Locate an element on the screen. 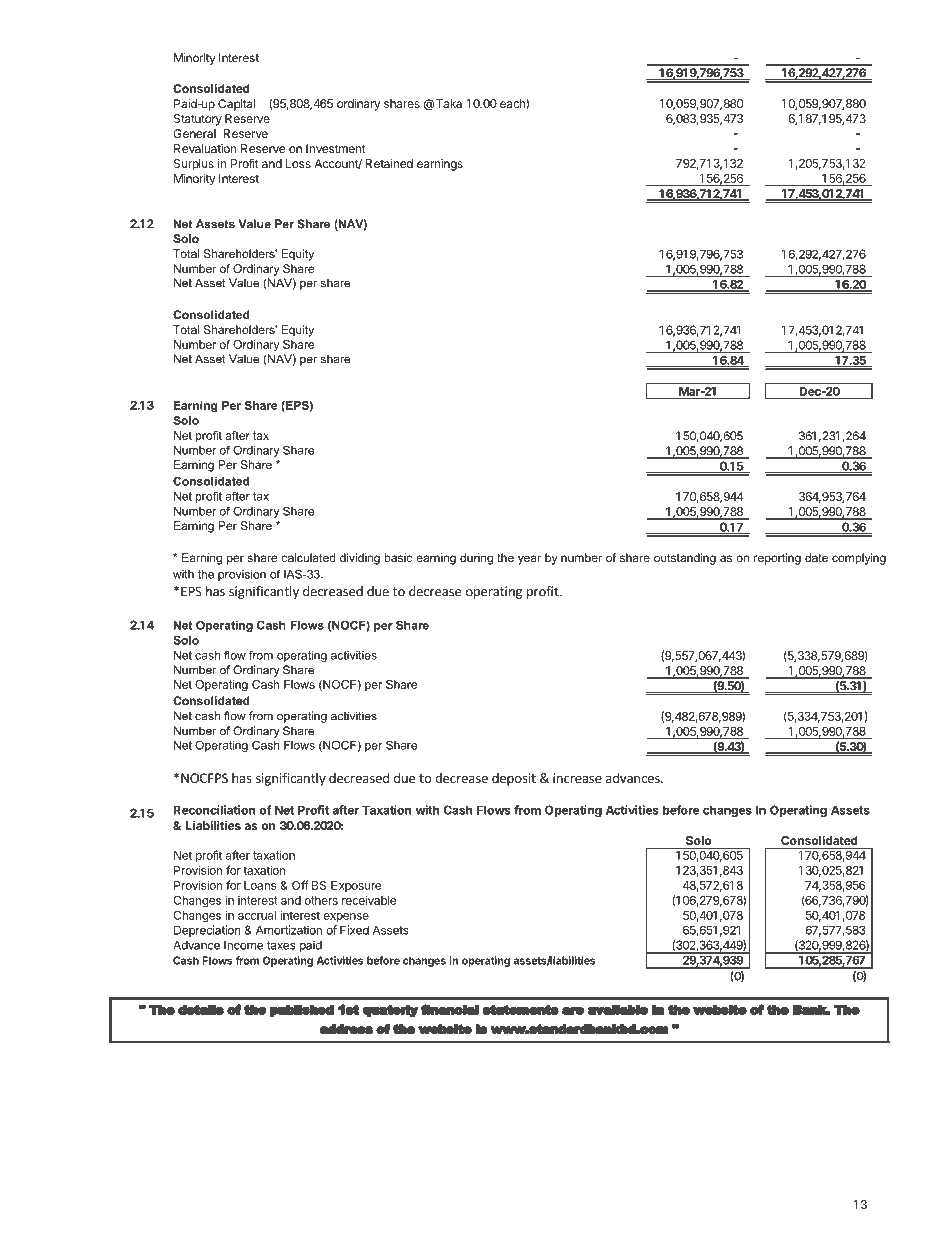 The image size is (952, 1233). published is located at coordinates (302, 1011).
